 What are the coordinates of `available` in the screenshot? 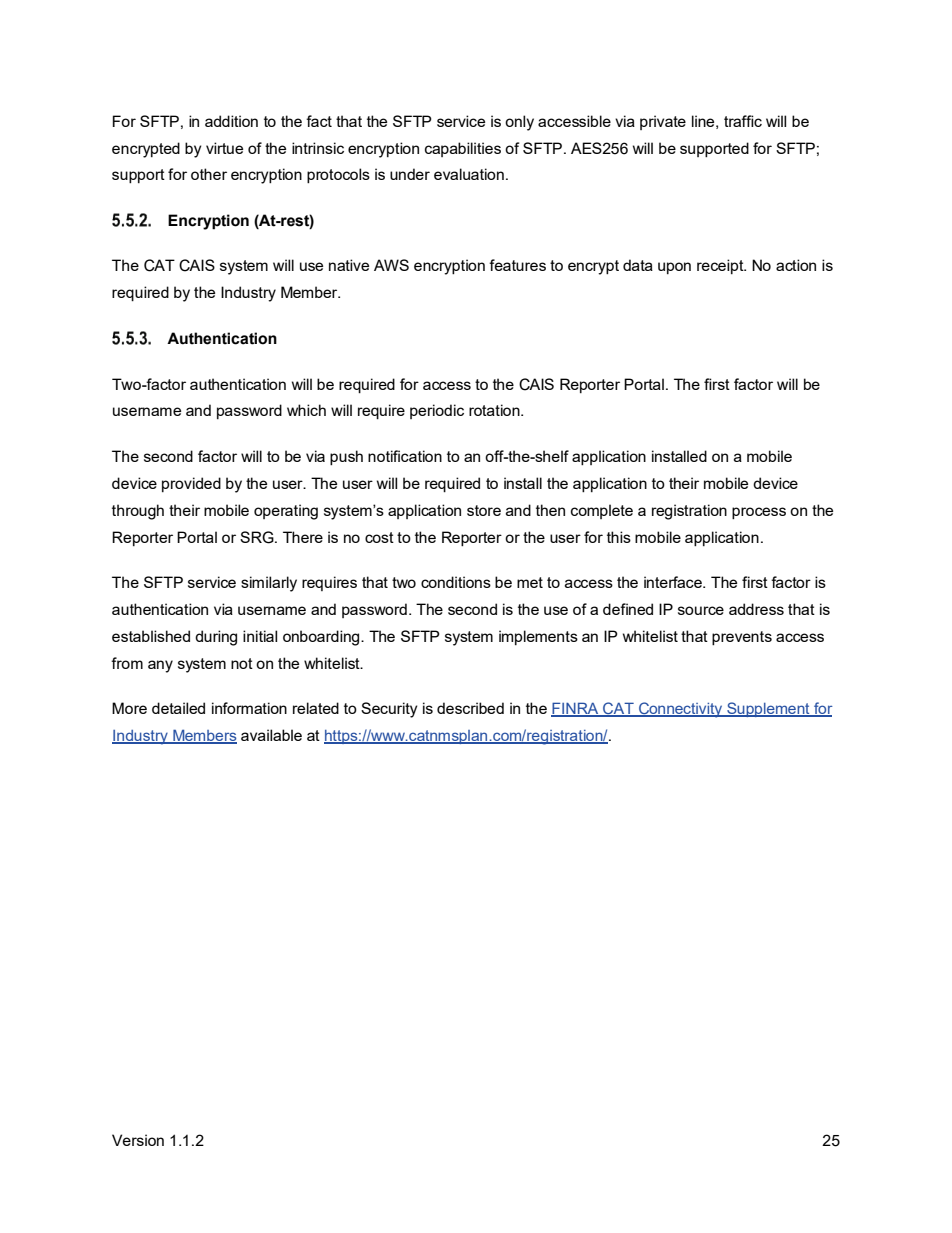 It's located at (271, 735).
